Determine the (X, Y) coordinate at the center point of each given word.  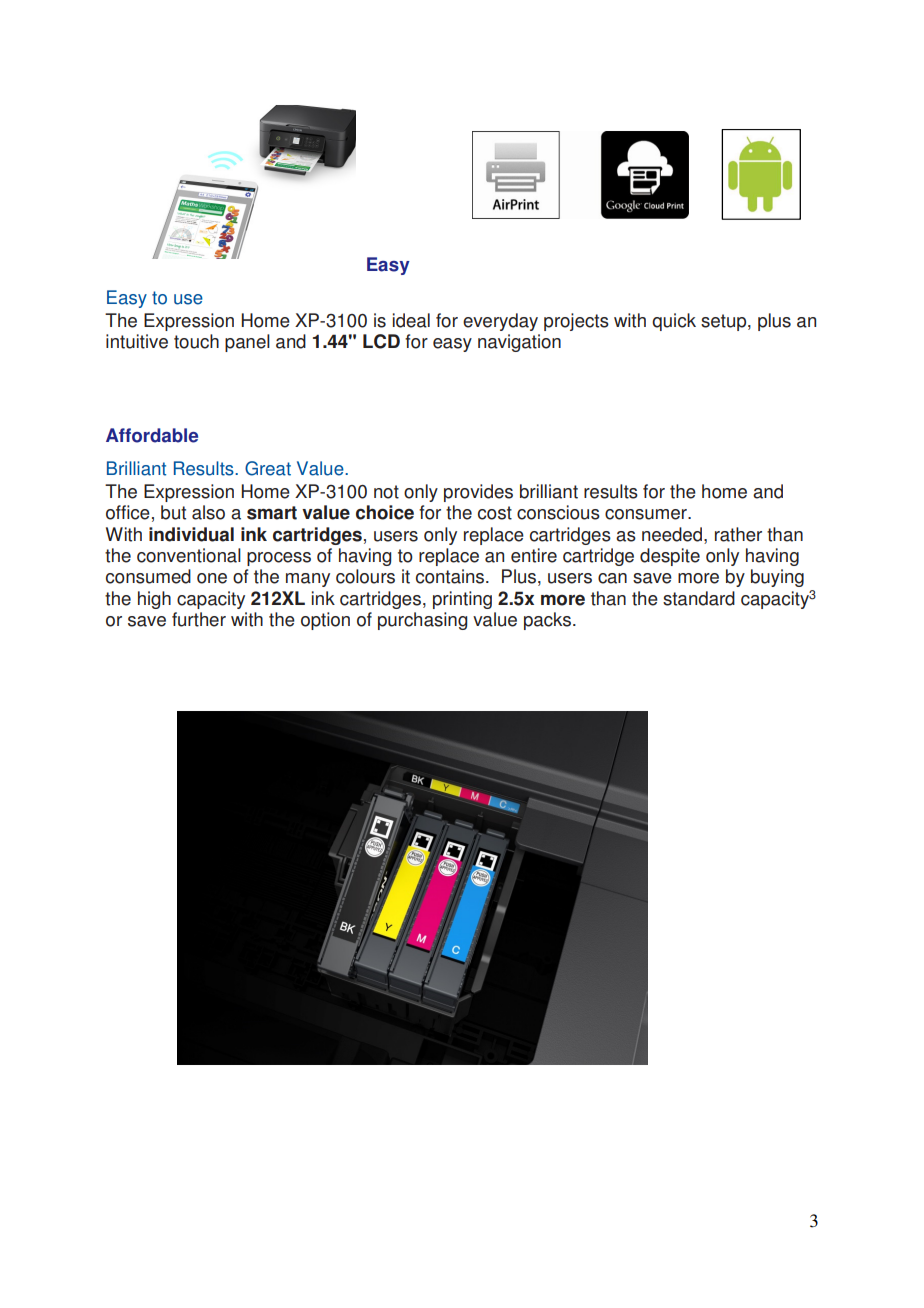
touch (196, 341)
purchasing (422, 621)
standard (699, 598)
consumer (647, 514)
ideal (411, 320)
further (199, 619)
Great (268, 468)
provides (478, 493)
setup (725, 322)
